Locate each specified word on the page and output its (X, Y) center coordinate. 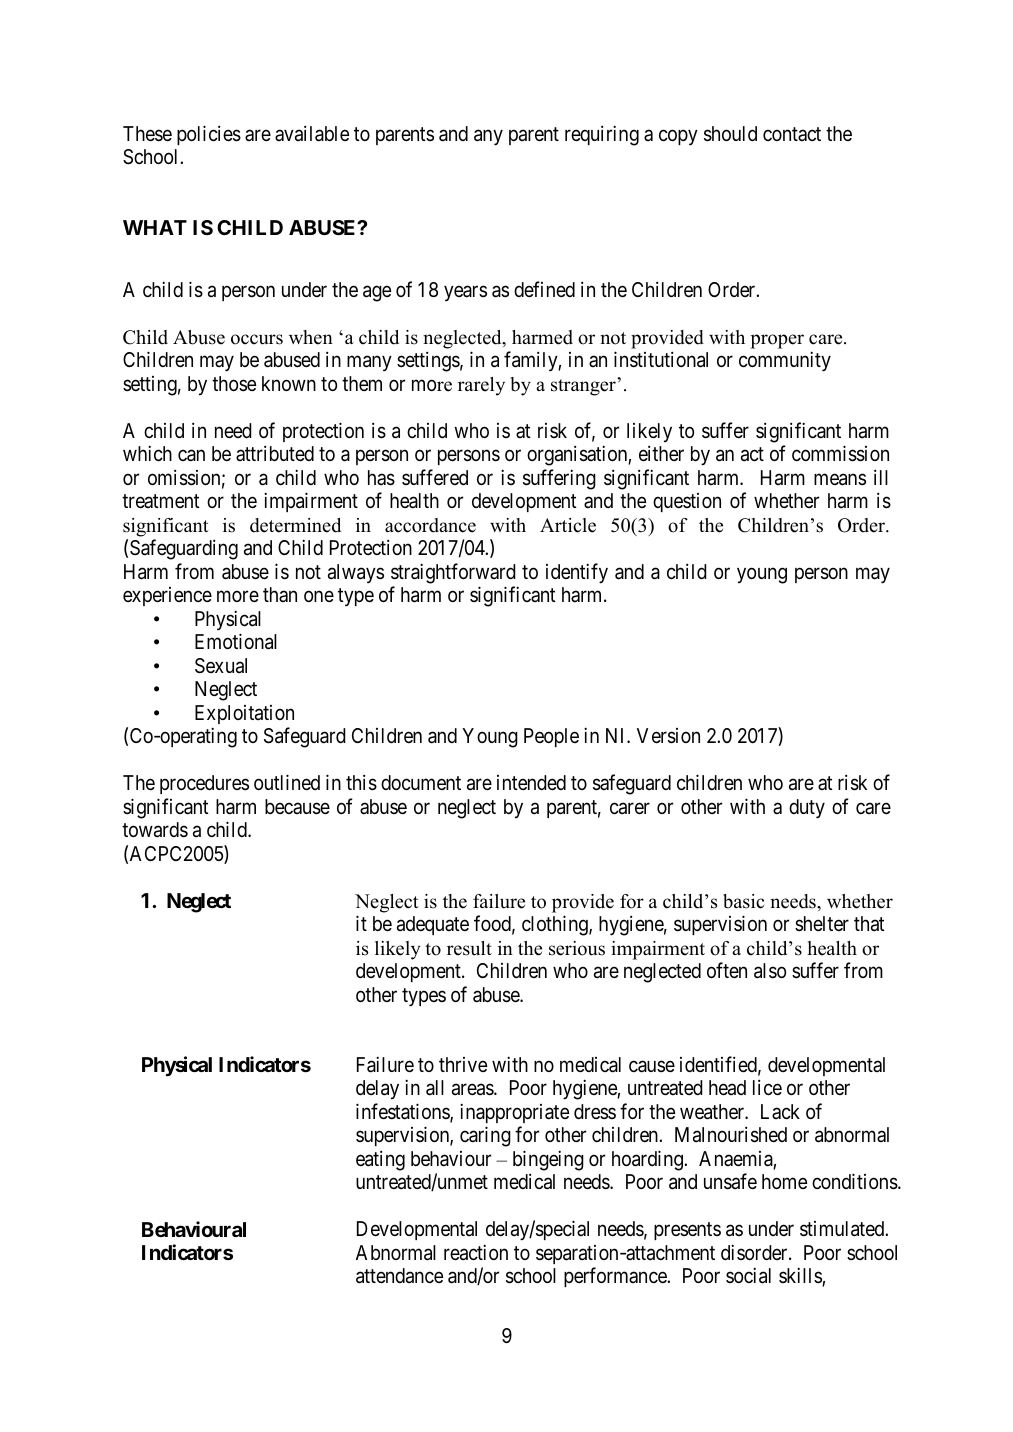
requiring (602, 135)
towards (155, 830)
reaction (476, 1252)
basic (743, 901)
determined (295, 525)
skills (801, 1276)
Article (568, 525)
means (840, 479)
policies (209, 135)
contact (792, 134)
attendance (399, 1276)
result (469, 948)
